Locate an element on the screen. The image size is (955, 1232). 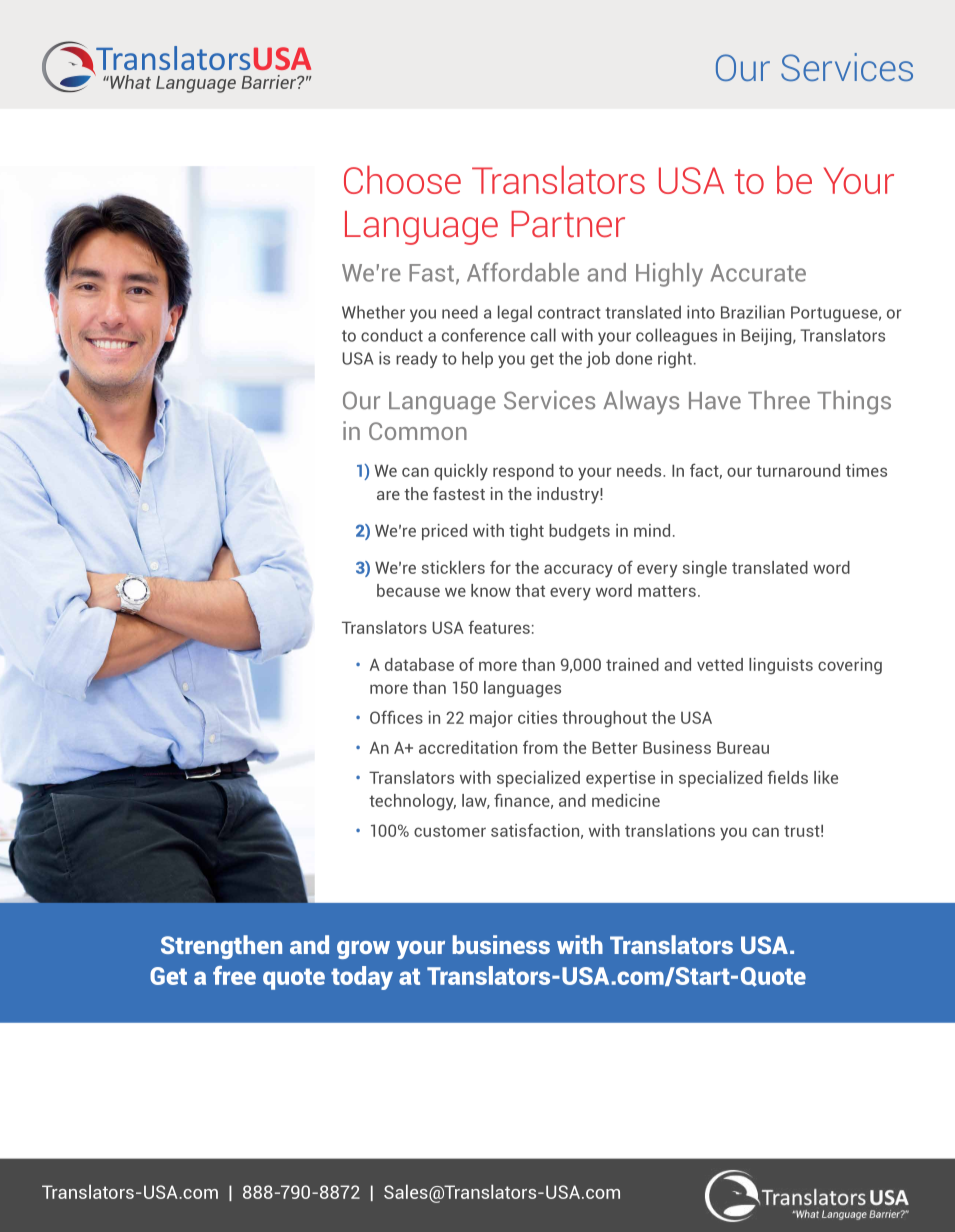
turnaround is located at coordinates (798, 470).
